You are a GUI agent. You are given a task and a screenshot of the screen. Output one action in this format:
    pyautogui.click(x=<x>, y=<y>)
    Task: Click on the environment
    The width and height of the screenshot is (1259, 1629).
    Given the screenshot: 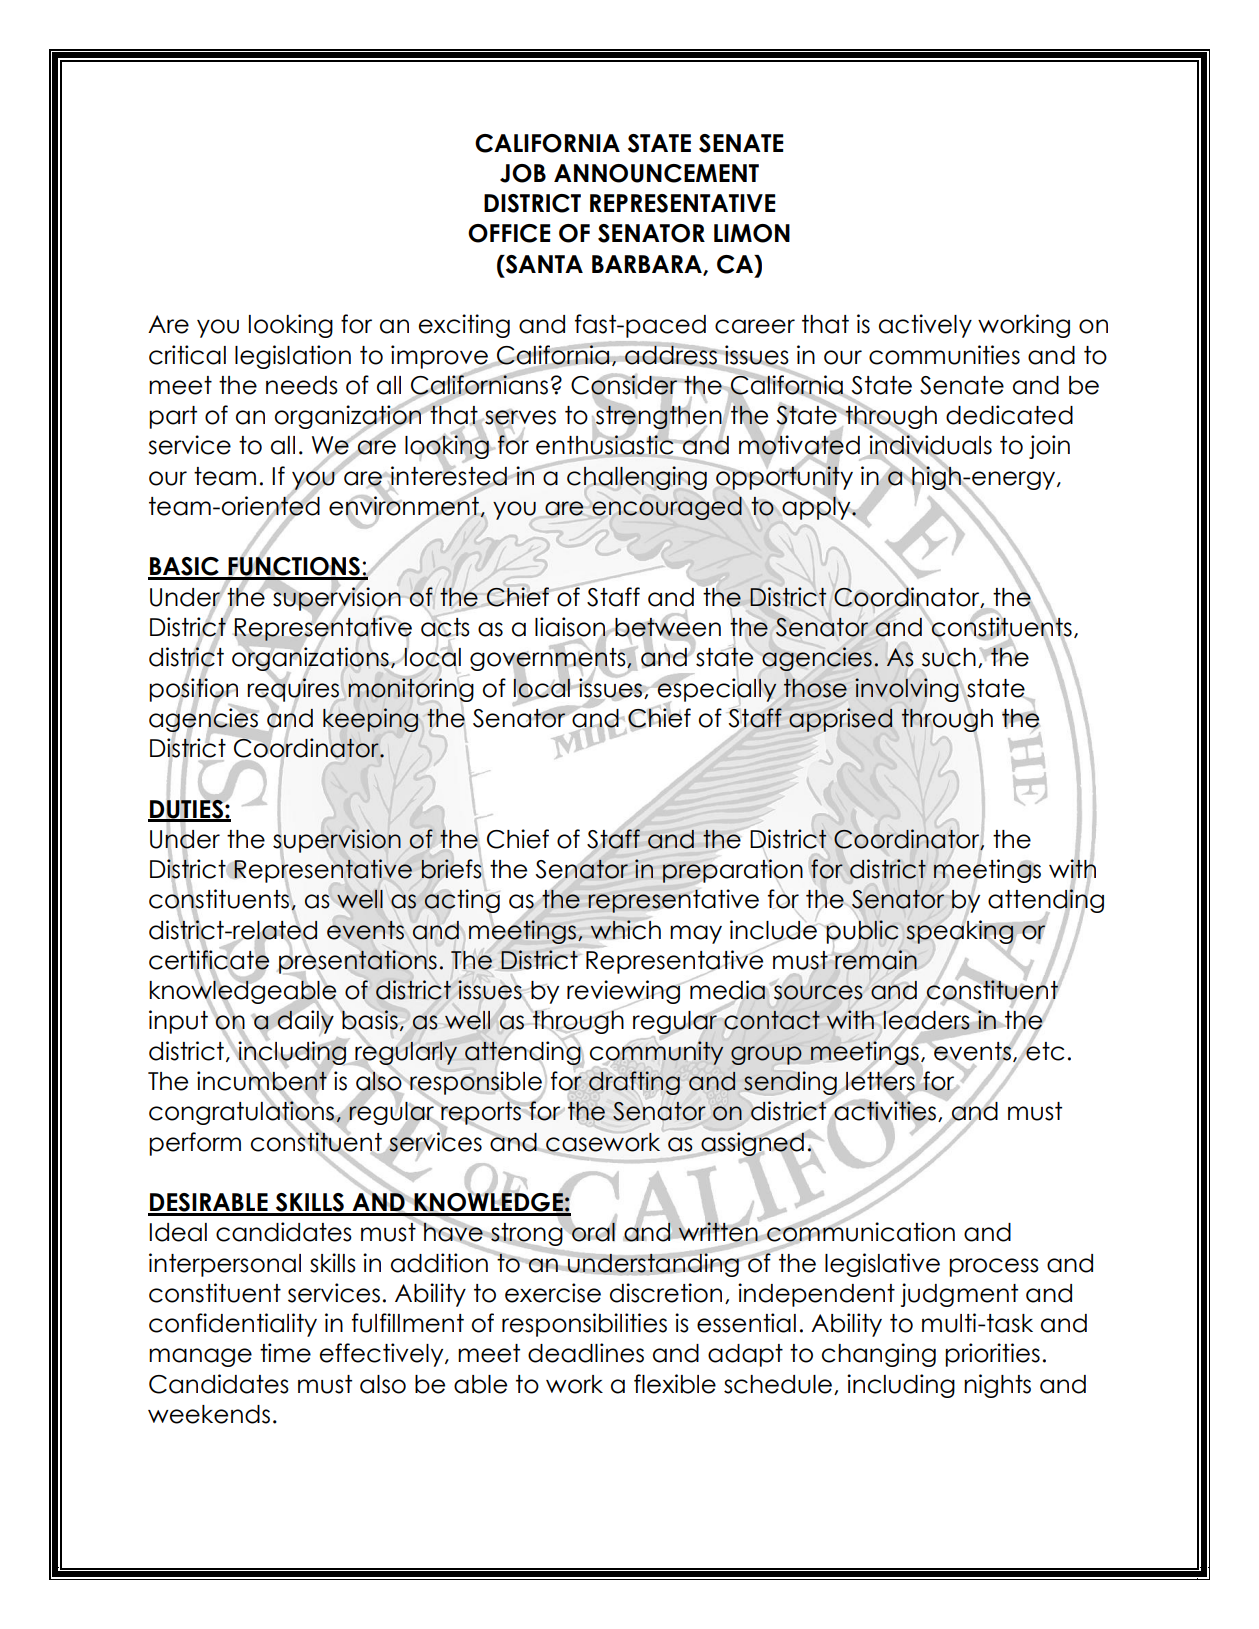 What is the action you would take?
    pyautogui.click(x=405, y=506)
